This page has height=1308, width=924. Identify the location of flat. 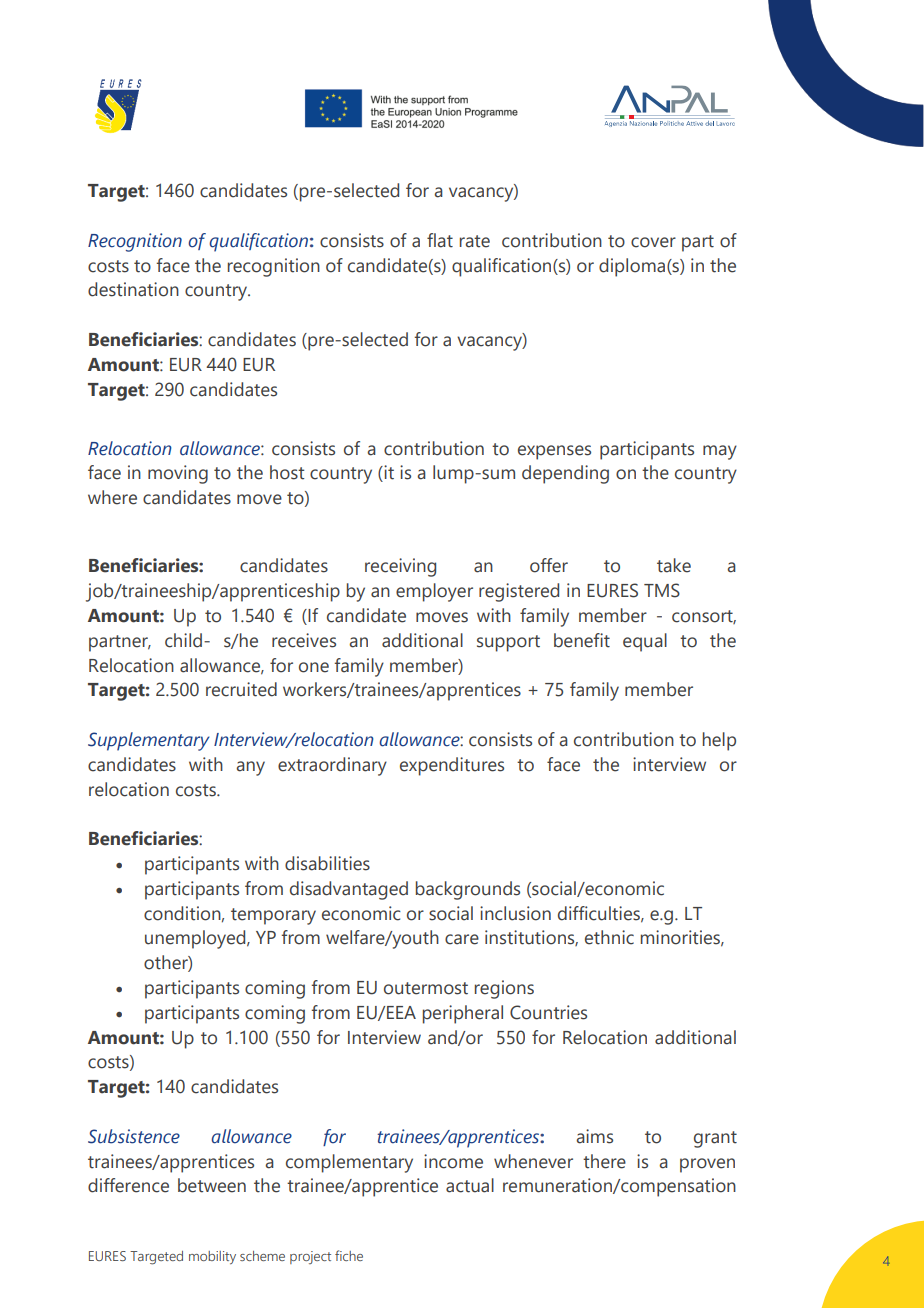
(440, 240).
